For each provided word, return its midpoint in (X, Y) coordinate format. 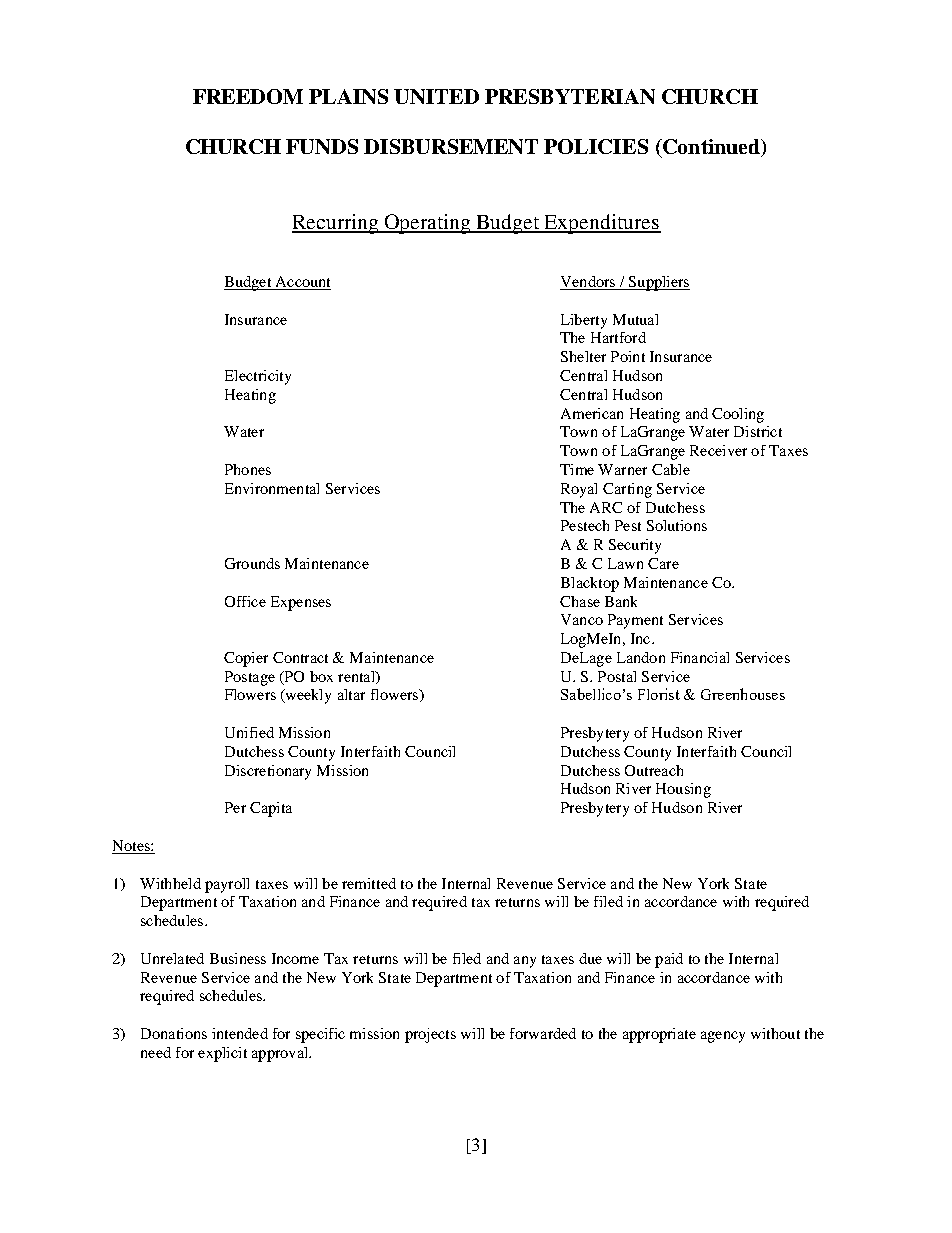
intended (240, 1033)
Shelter (583, 356)
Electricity (258, 377)
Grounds (252, 563)
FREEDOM (248, 96)
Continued (711, 148)
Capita (271, 809)
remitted (369, 883)
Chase (580, 601)
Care (663, 563)
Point (628, 356)
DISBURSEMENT (451, 146)
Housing (683, 790)
